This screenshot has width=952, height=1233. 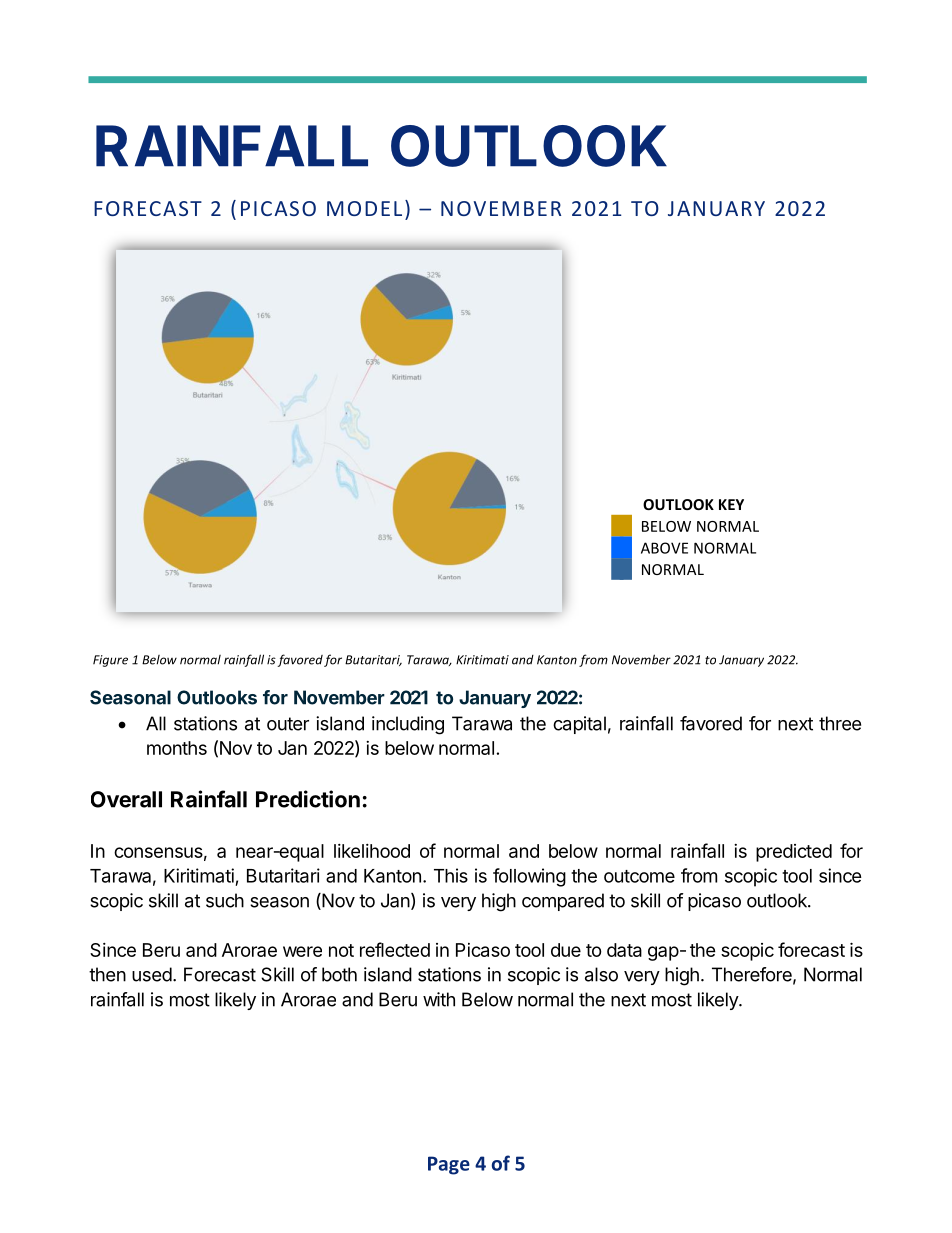 What do you see at coordinates (364, 208) in the screenshot?
I see `MODEL` at bounding box center [364, 208].
